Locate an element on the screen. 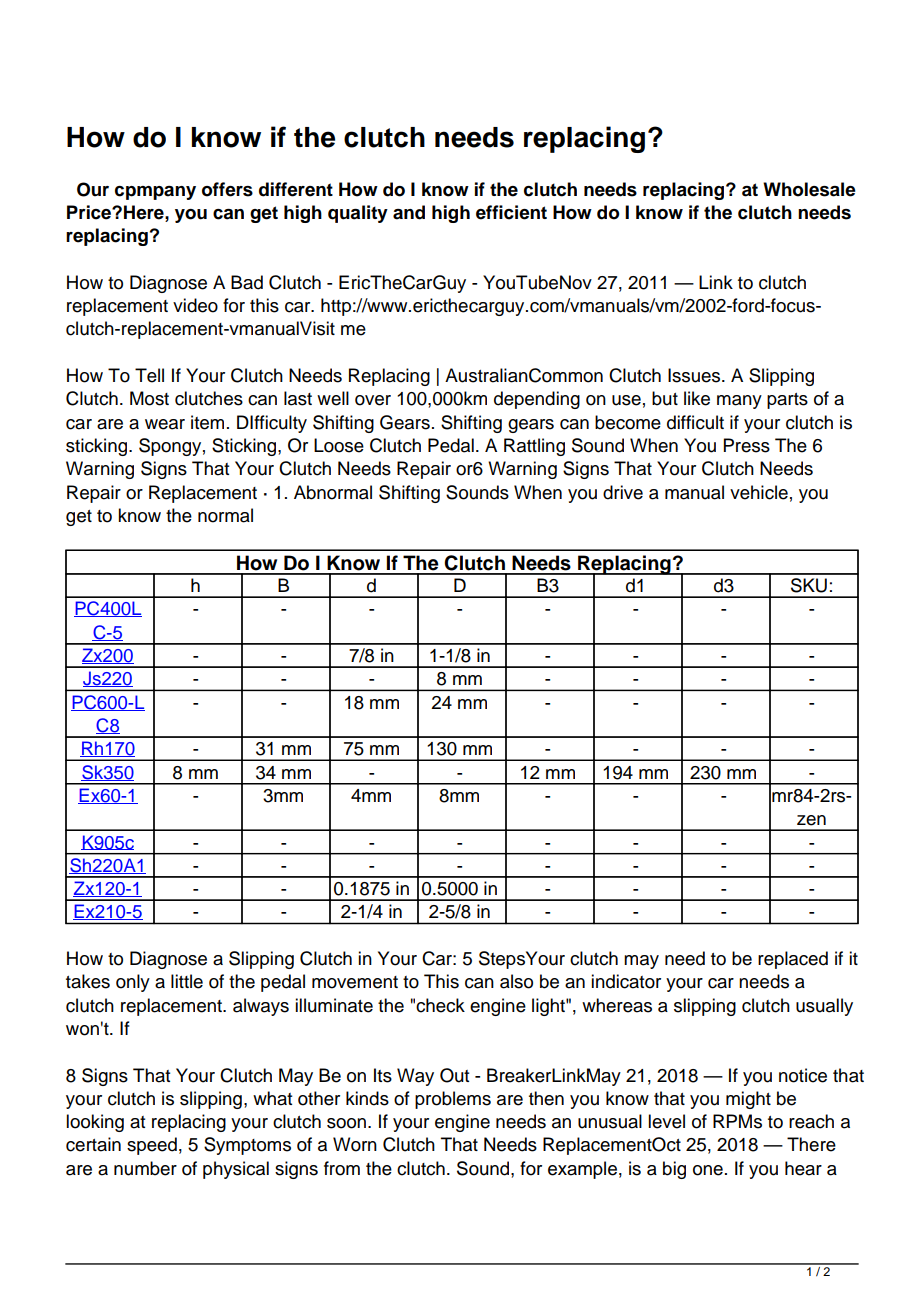 The width and height of the screenshot is (924, 1308). Loose is located at coordinates (339, 445).
